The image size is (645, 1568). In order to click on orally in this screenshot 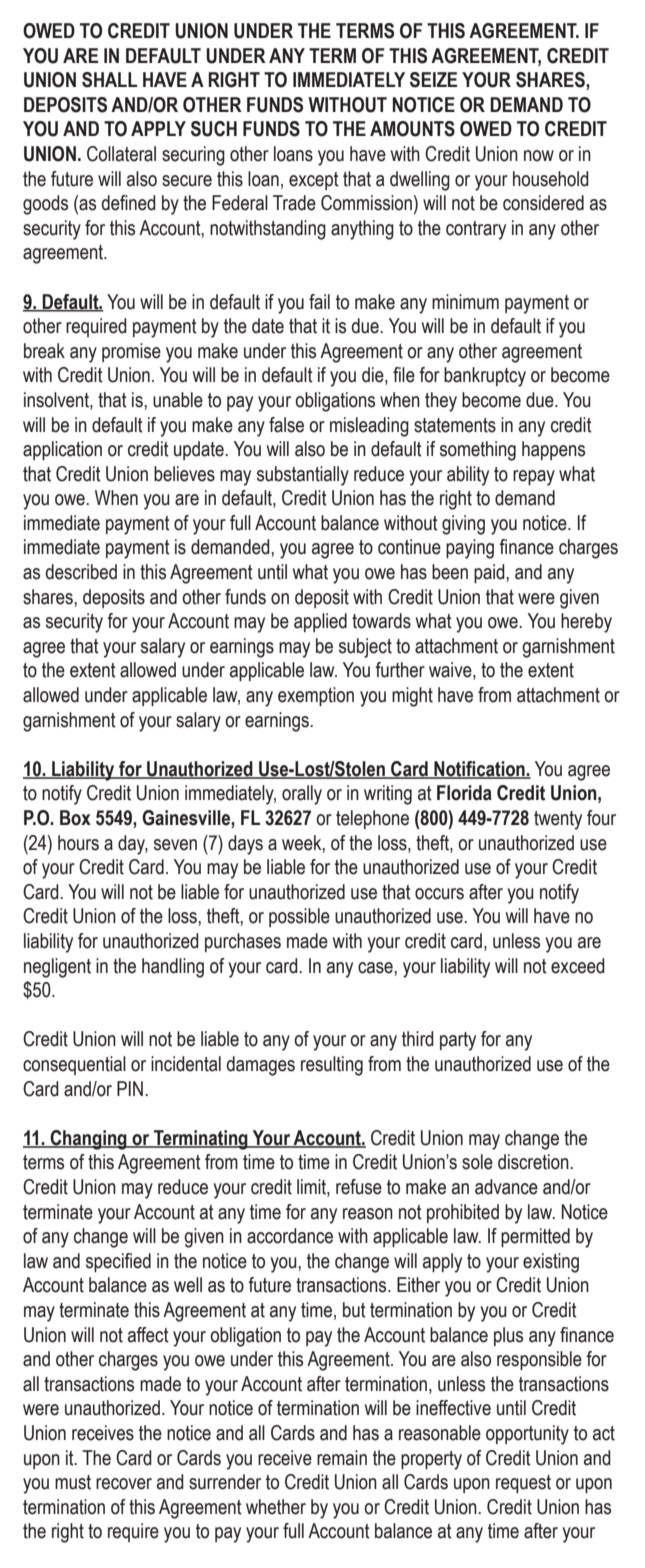, I will do `click(302, 795)`.
